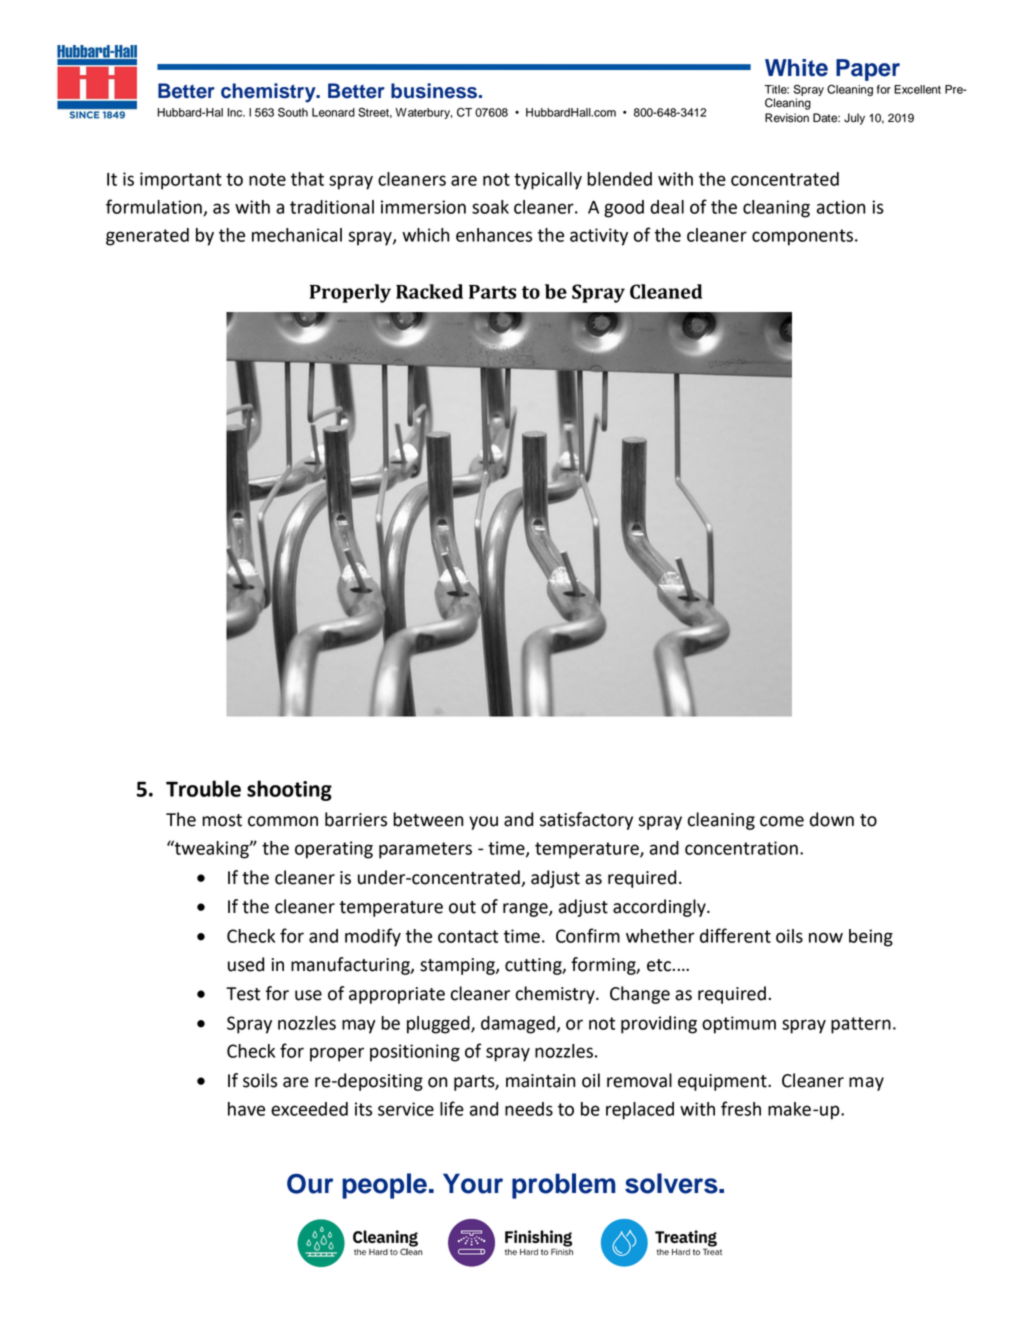 The height and width of the screenshot is (1329, 1027). I want to click on South, so click(293, 112).
